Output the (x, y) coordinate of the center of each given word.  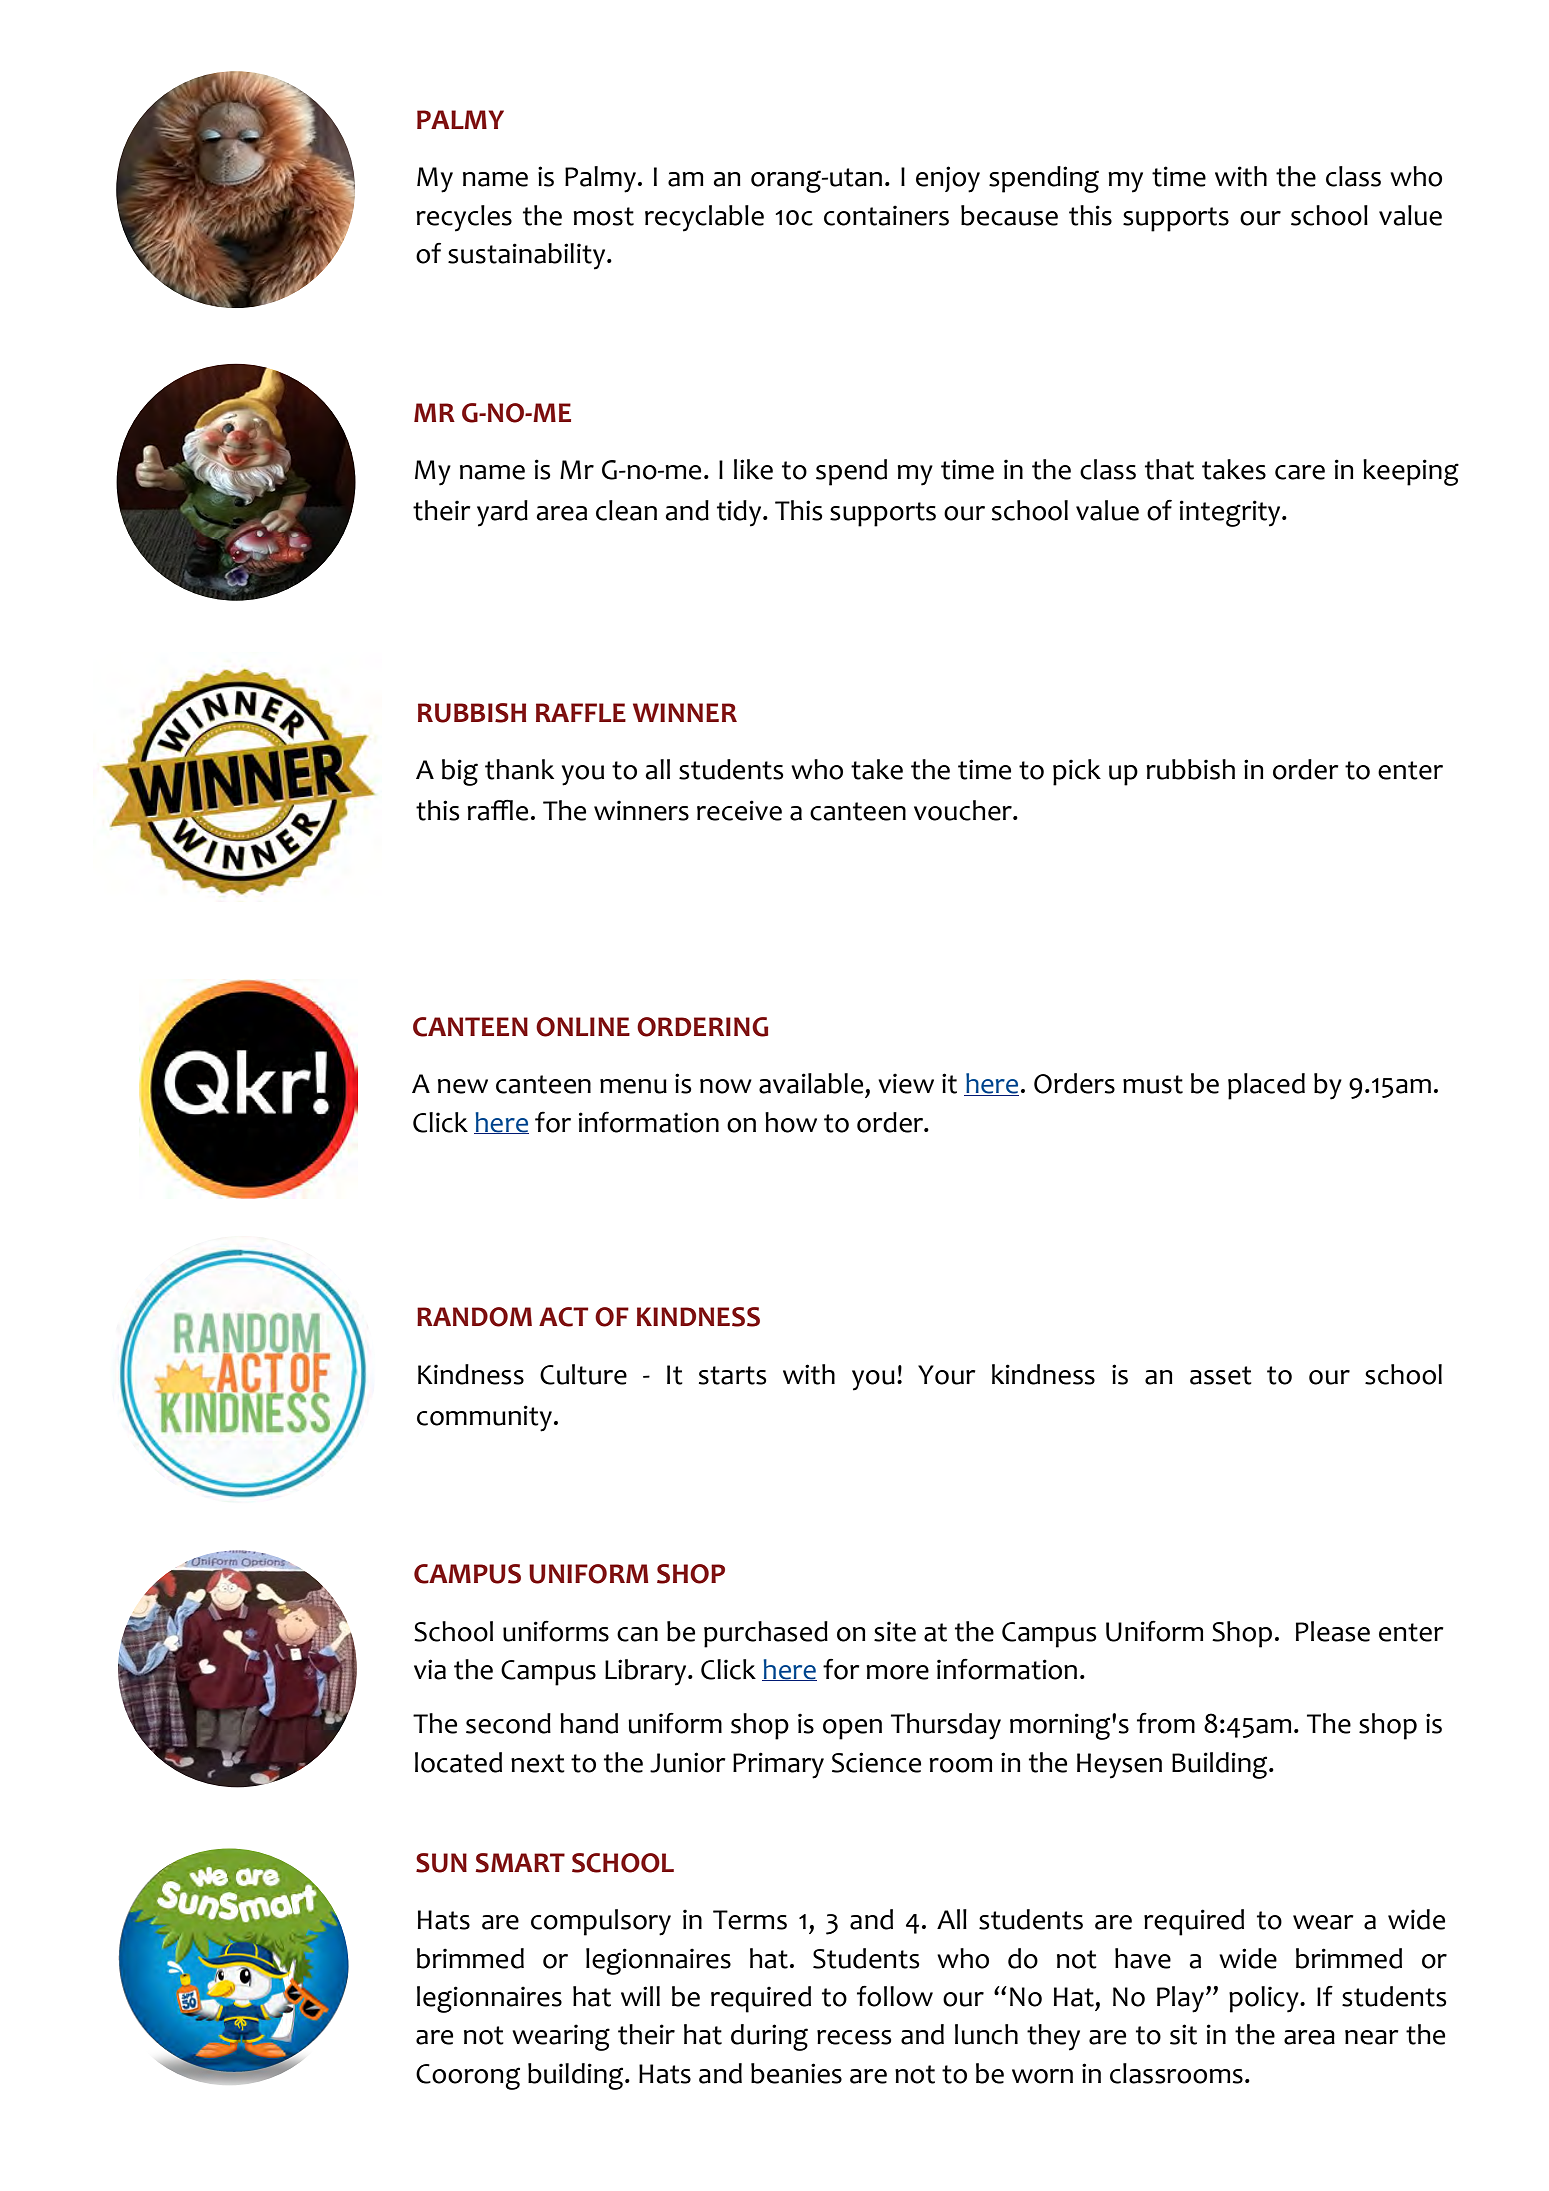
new (463, 1086)
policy (1265, 1999)
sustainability (528, 256)
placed (1266, 1086)
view (906, 1083)
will (640, 1996)
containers (886, 215)
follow (895, 1996)
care (1300, 472)
